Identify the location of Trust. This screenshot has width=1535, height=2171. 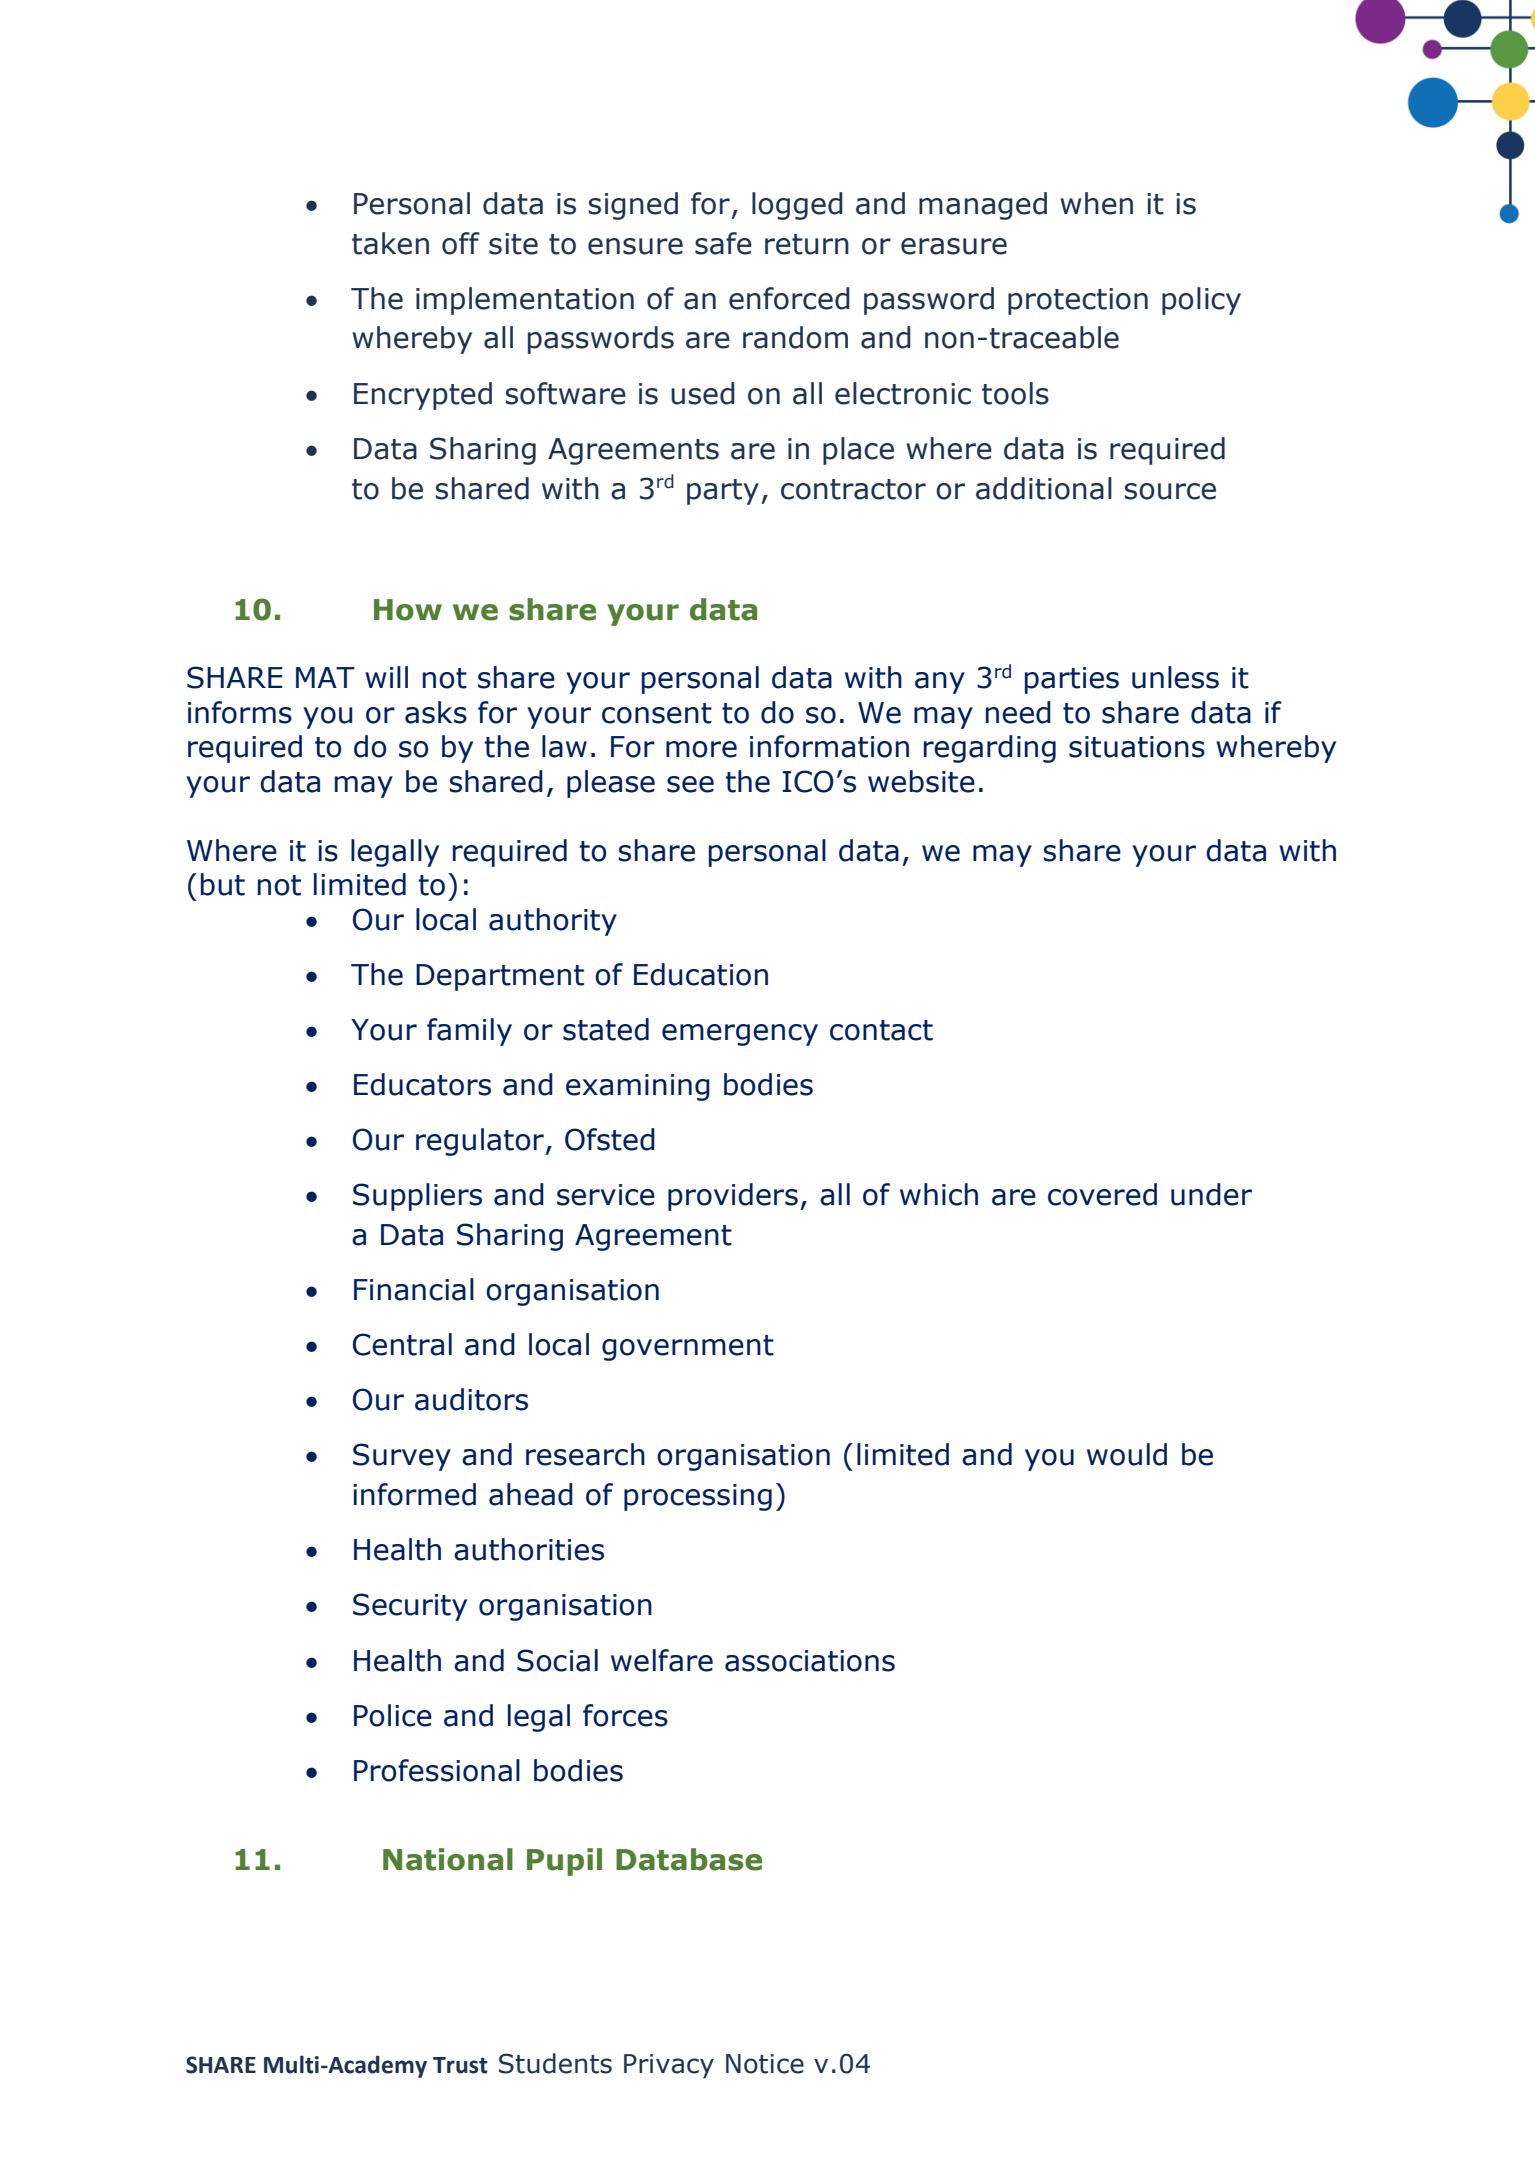
(460, 2065).
